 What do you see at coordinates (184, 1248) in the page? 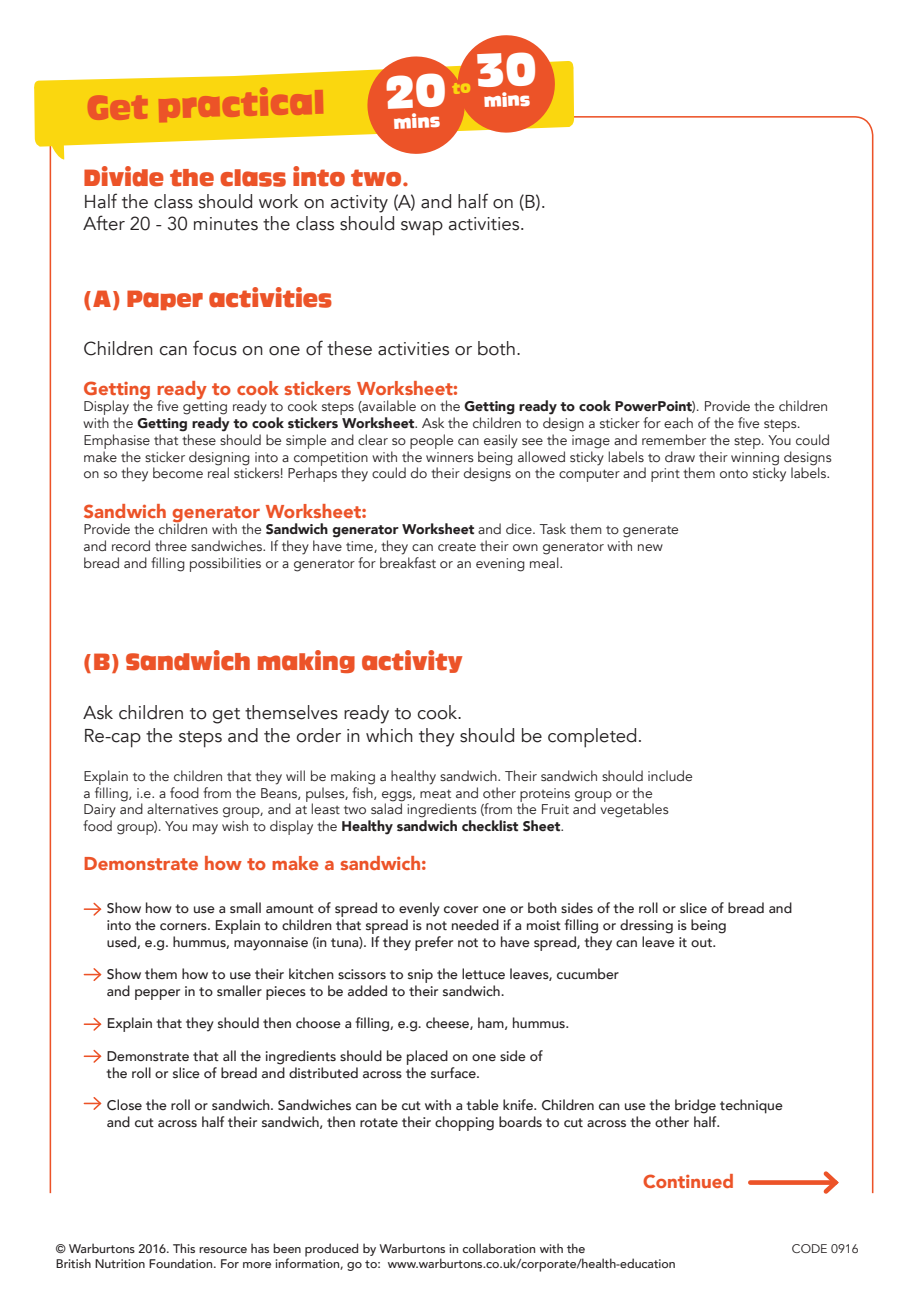
I see `This` at bounding box center [184, 1248].
